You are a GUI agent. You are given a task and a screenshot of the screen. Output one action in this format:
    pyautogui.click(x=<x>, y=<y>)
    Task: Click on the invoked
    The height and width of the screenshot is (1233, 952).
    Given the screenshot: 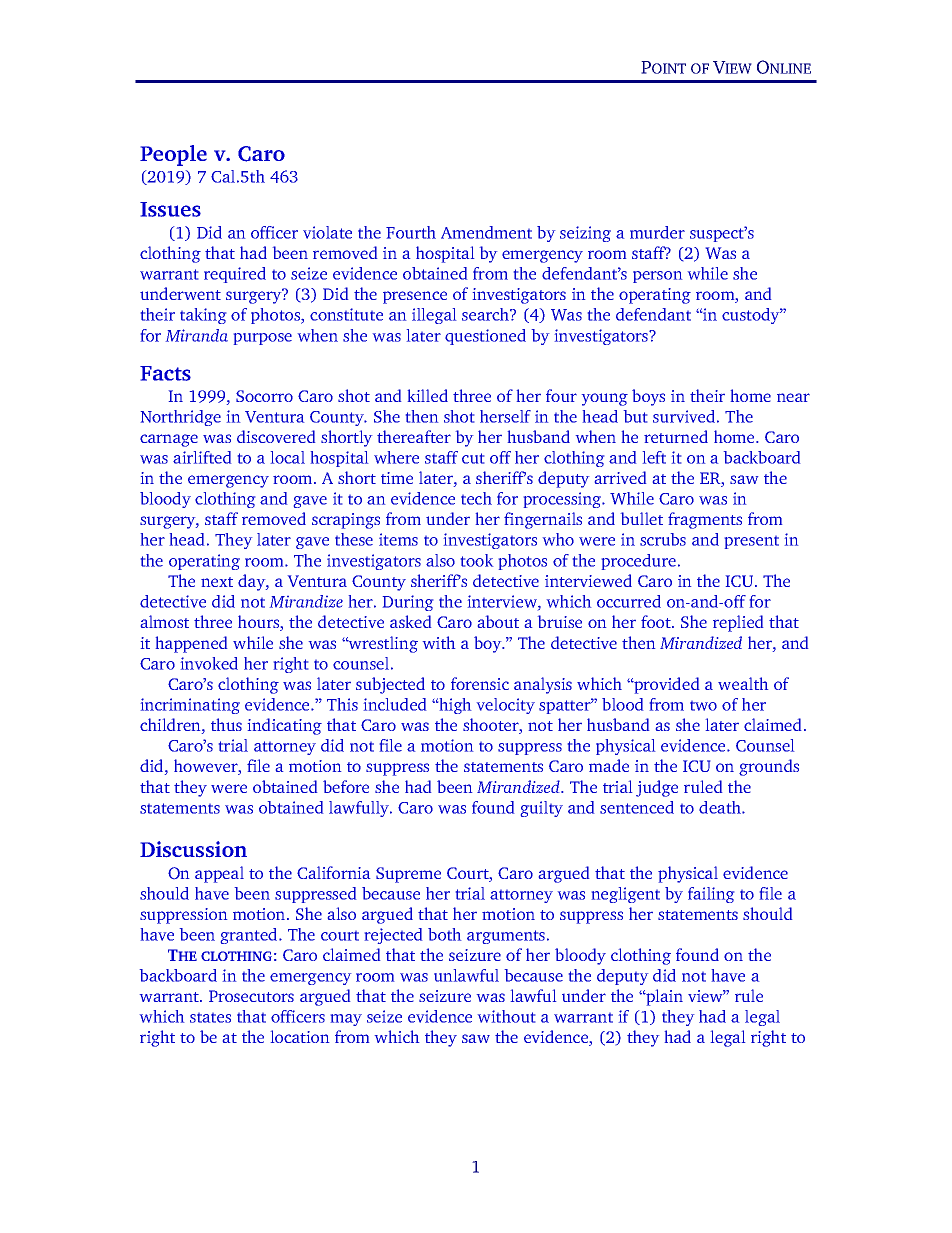 What is the action you would take?
    pyautogui.click(x=209, y=663)
